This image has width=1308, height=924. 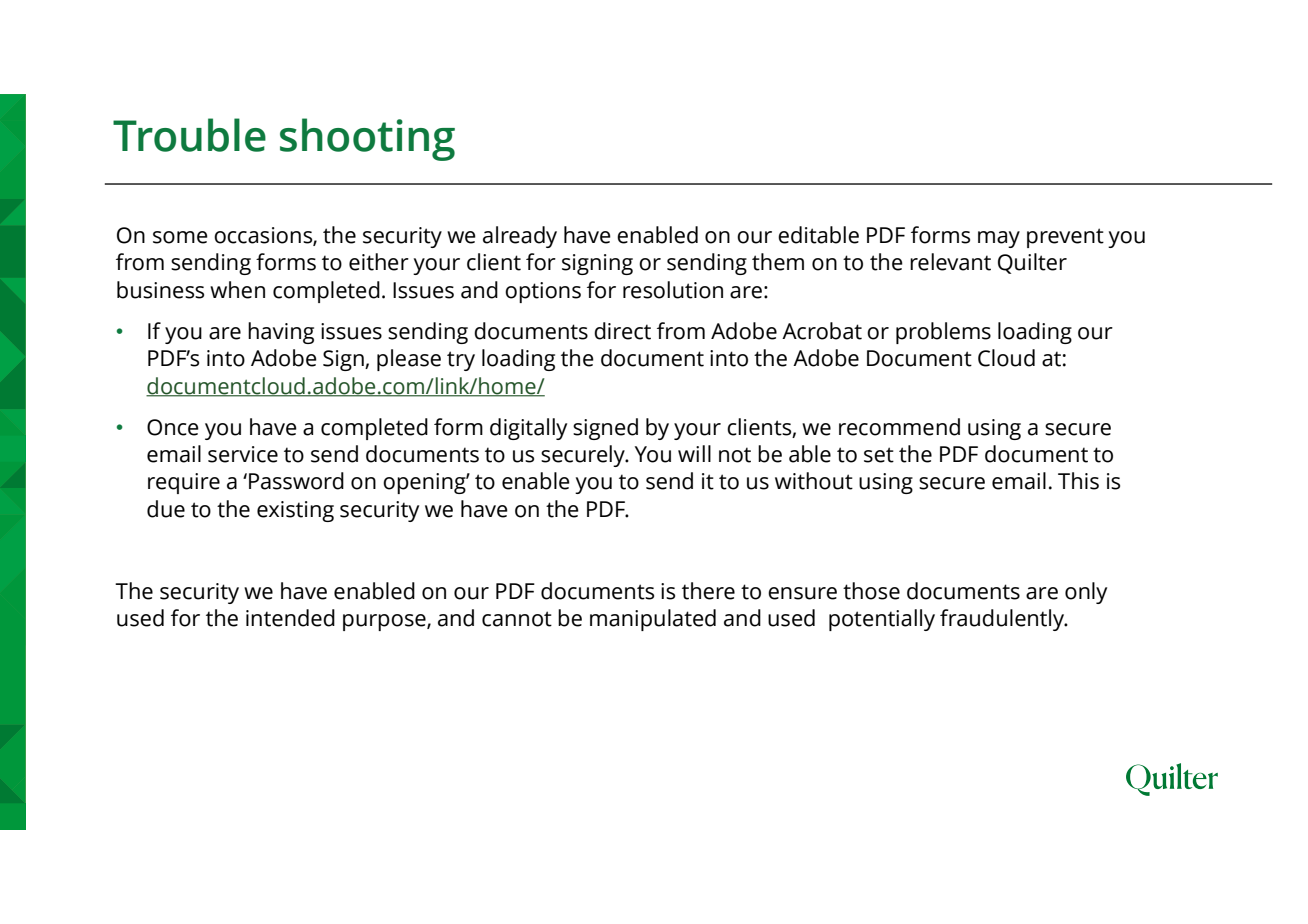 What do you see at coordinates (237, 290) in the image?
I see `when` at bounding box center [237, 290].
